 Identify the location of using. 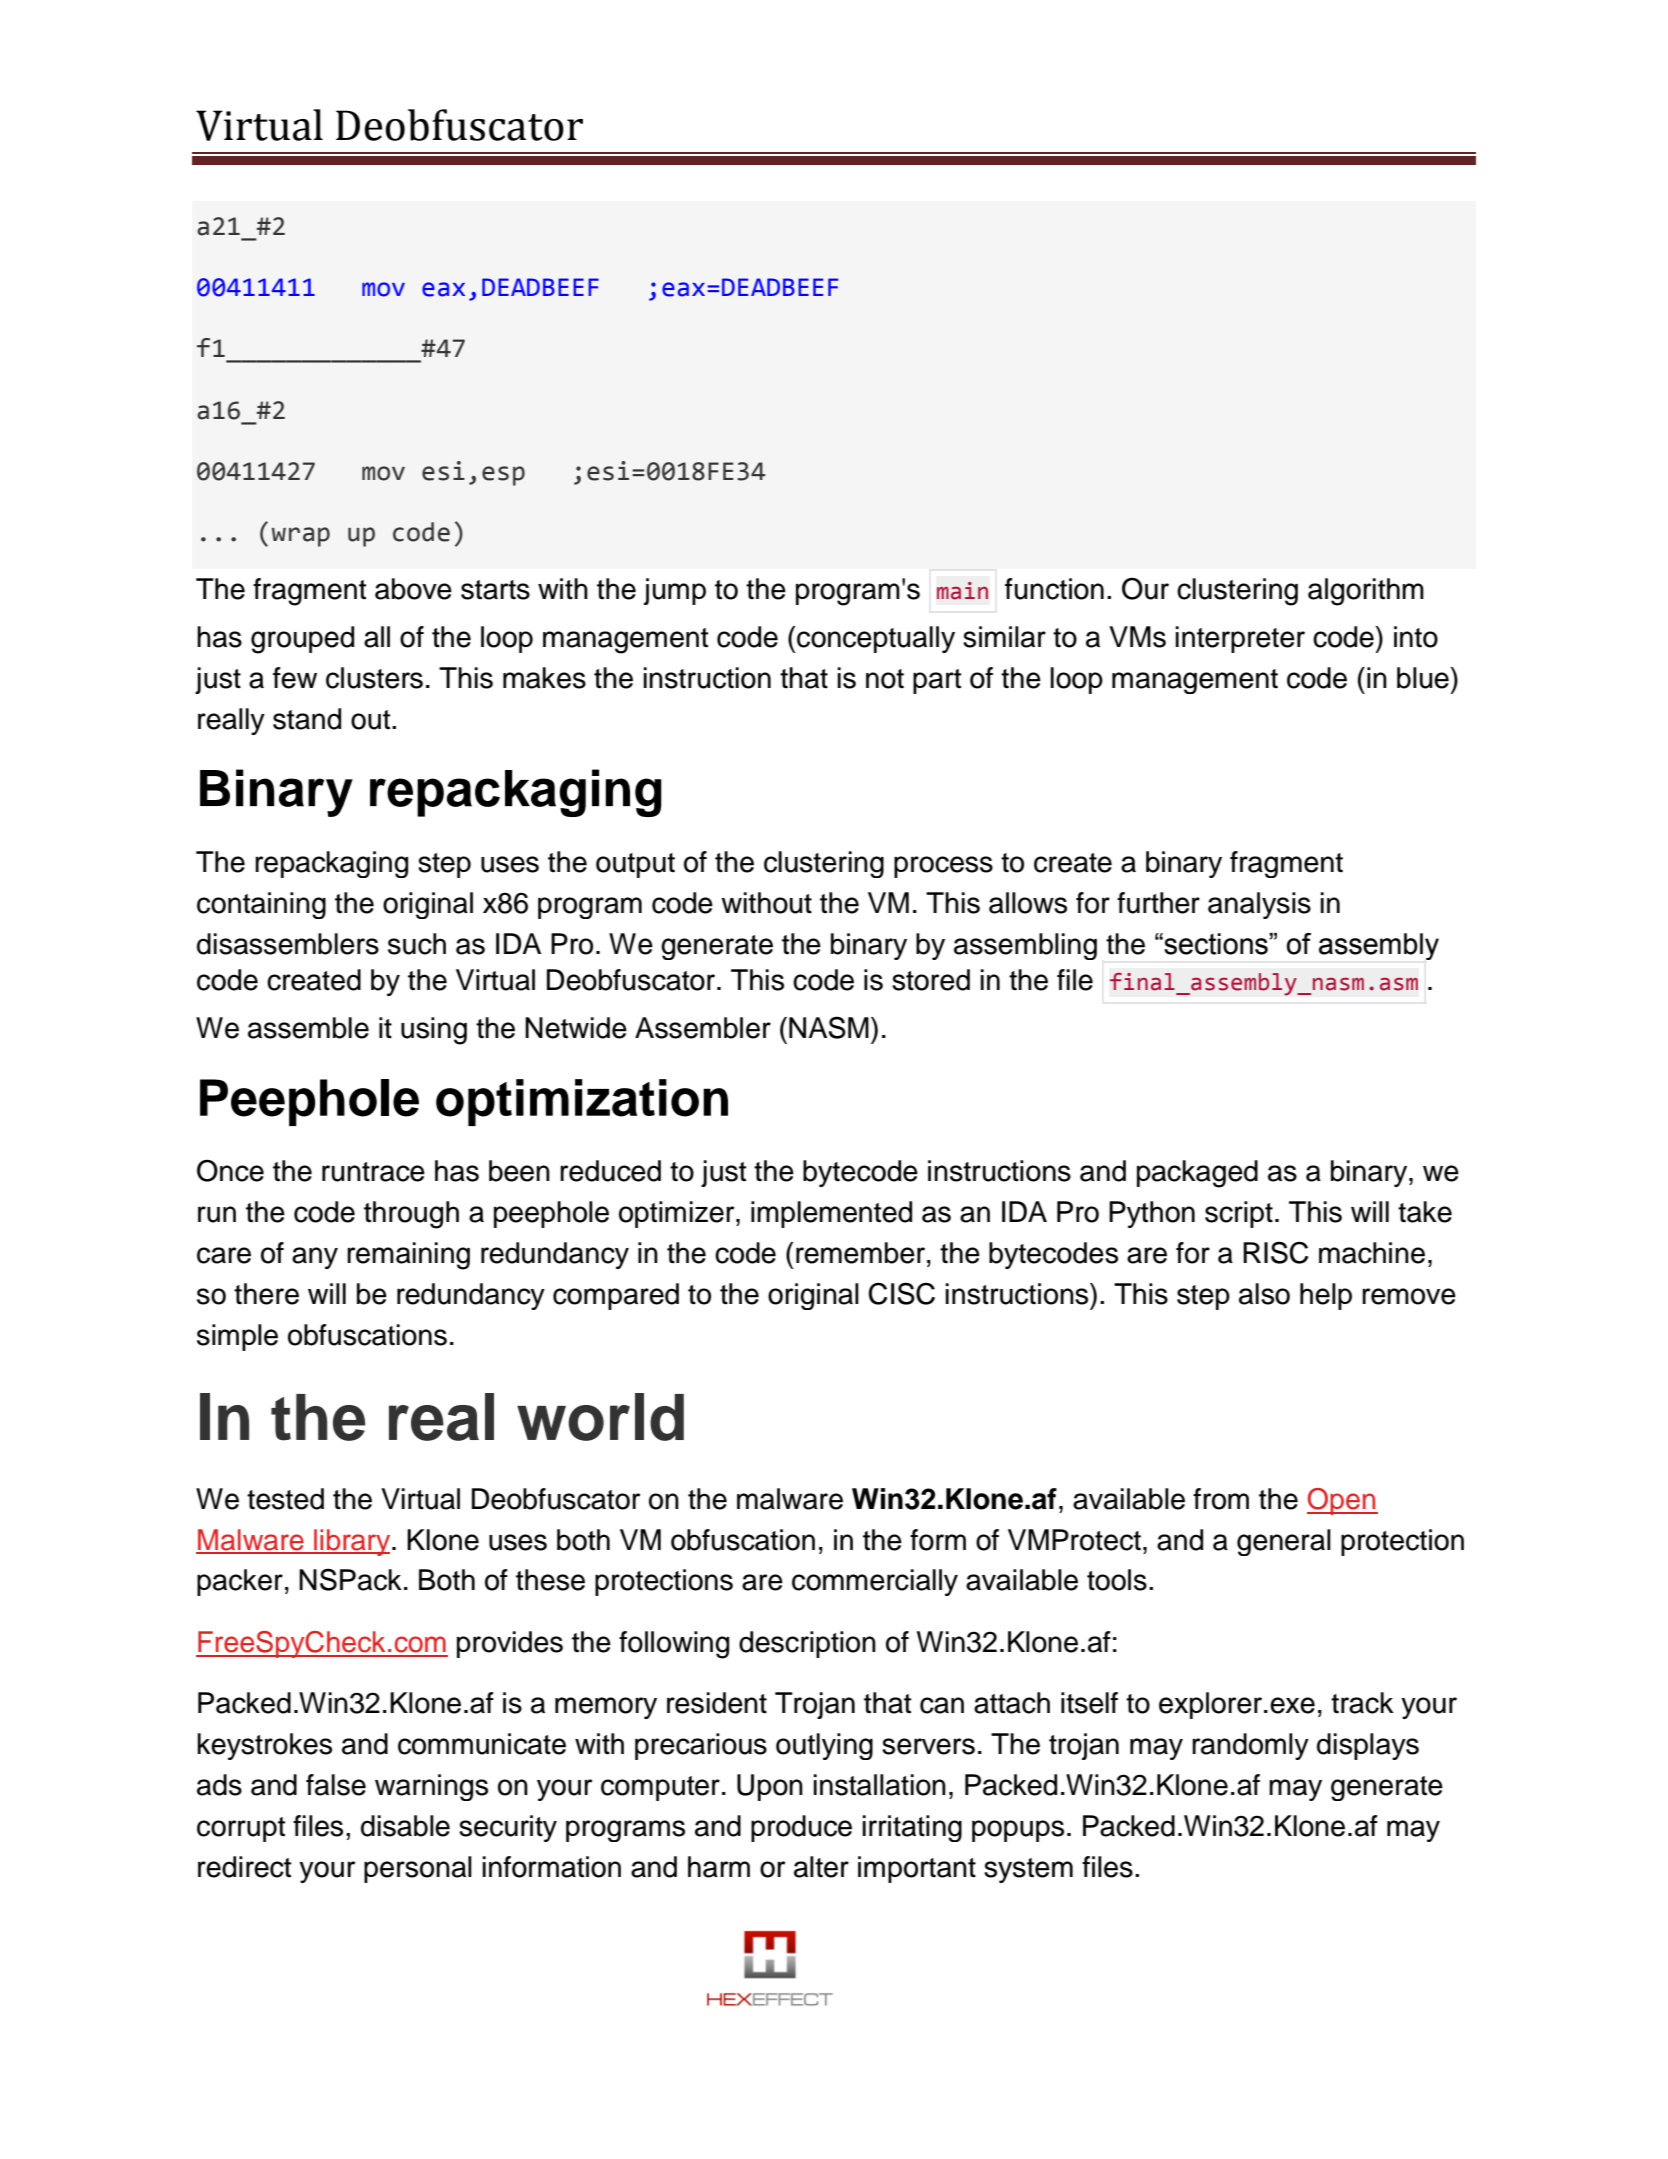
(434, 1031).
